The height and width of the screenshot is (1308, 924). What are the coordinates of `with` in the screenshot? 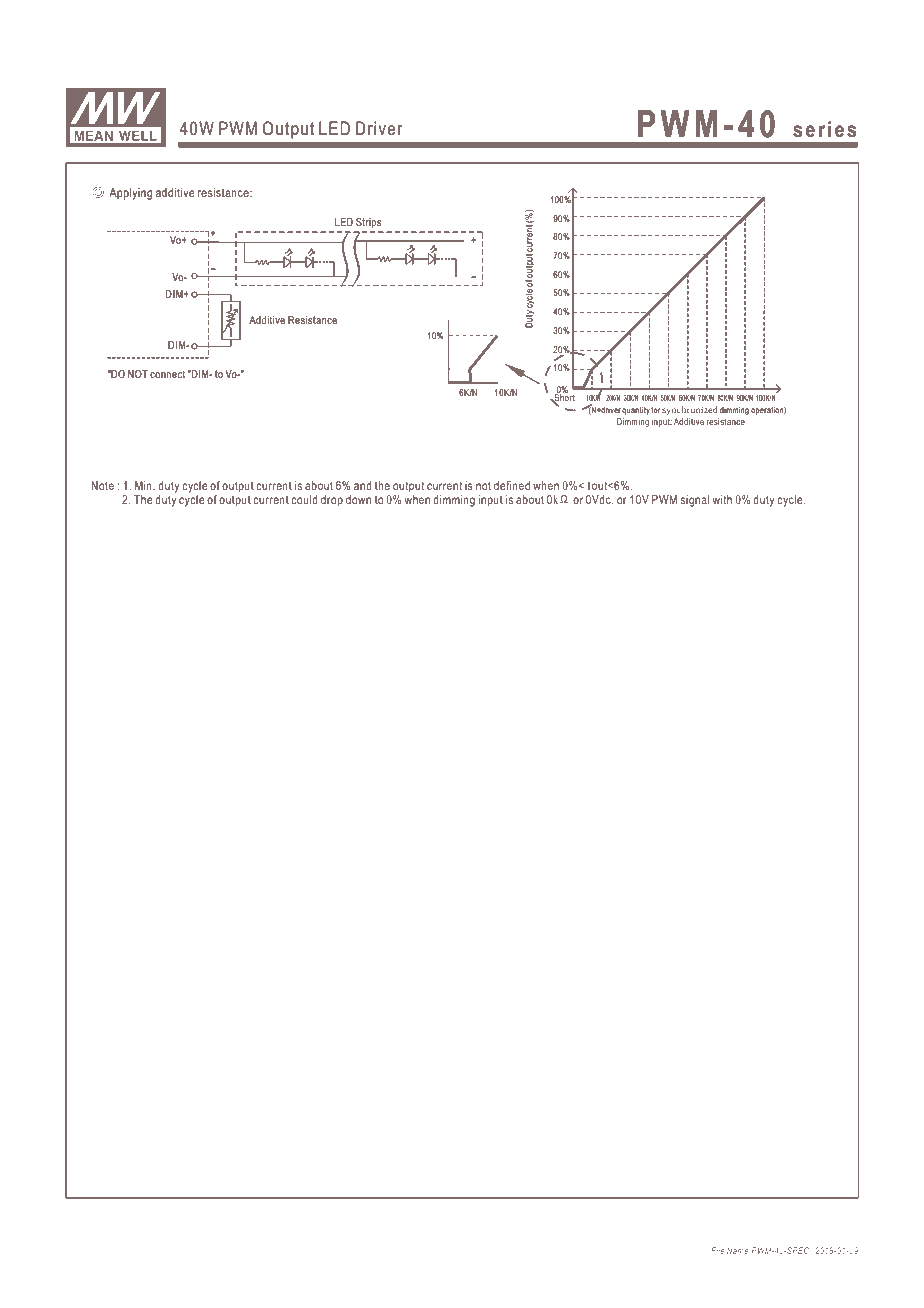 It's located at (722, 499).
